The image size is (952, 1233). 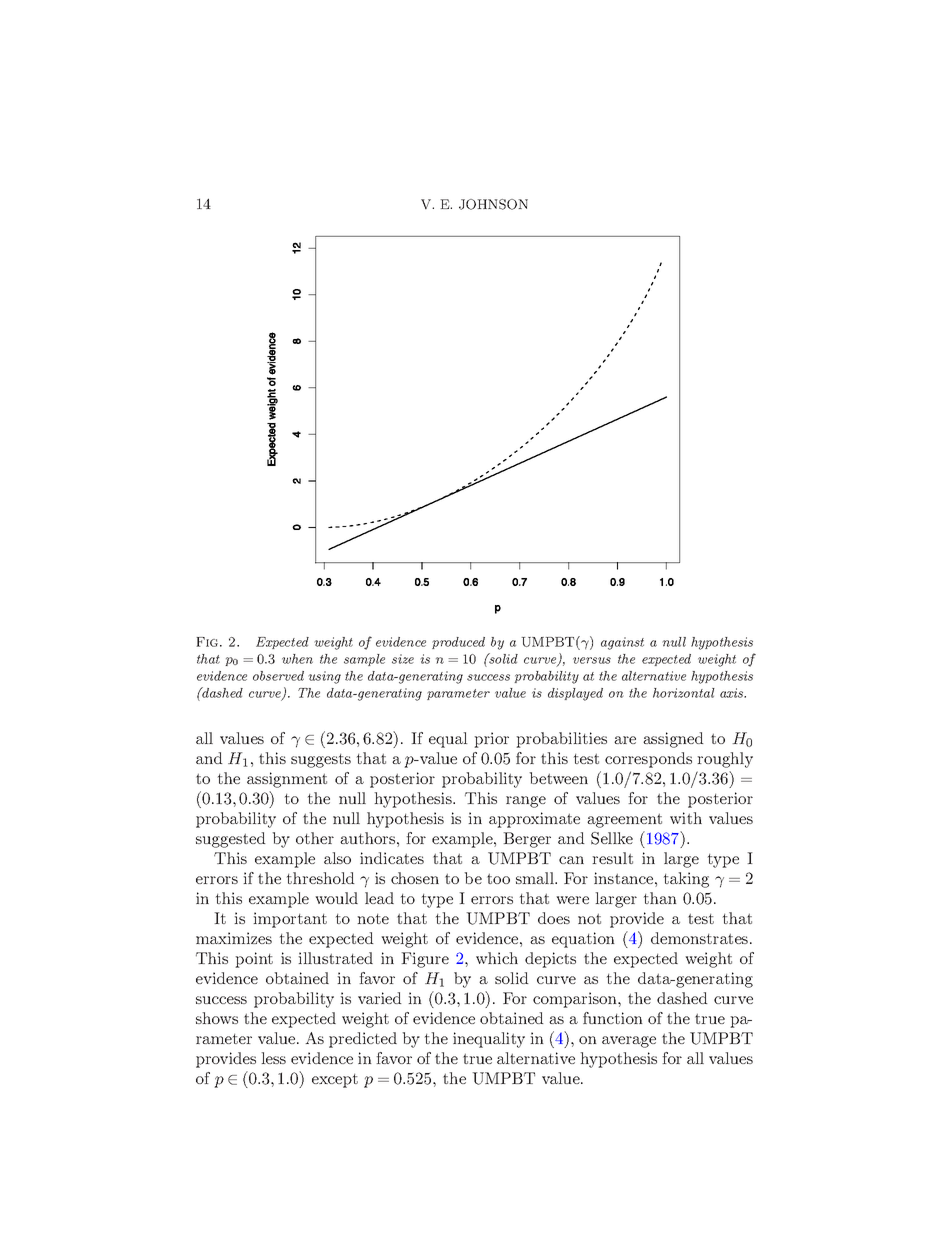 I want to click on versus, so click(x=592, y=660).
